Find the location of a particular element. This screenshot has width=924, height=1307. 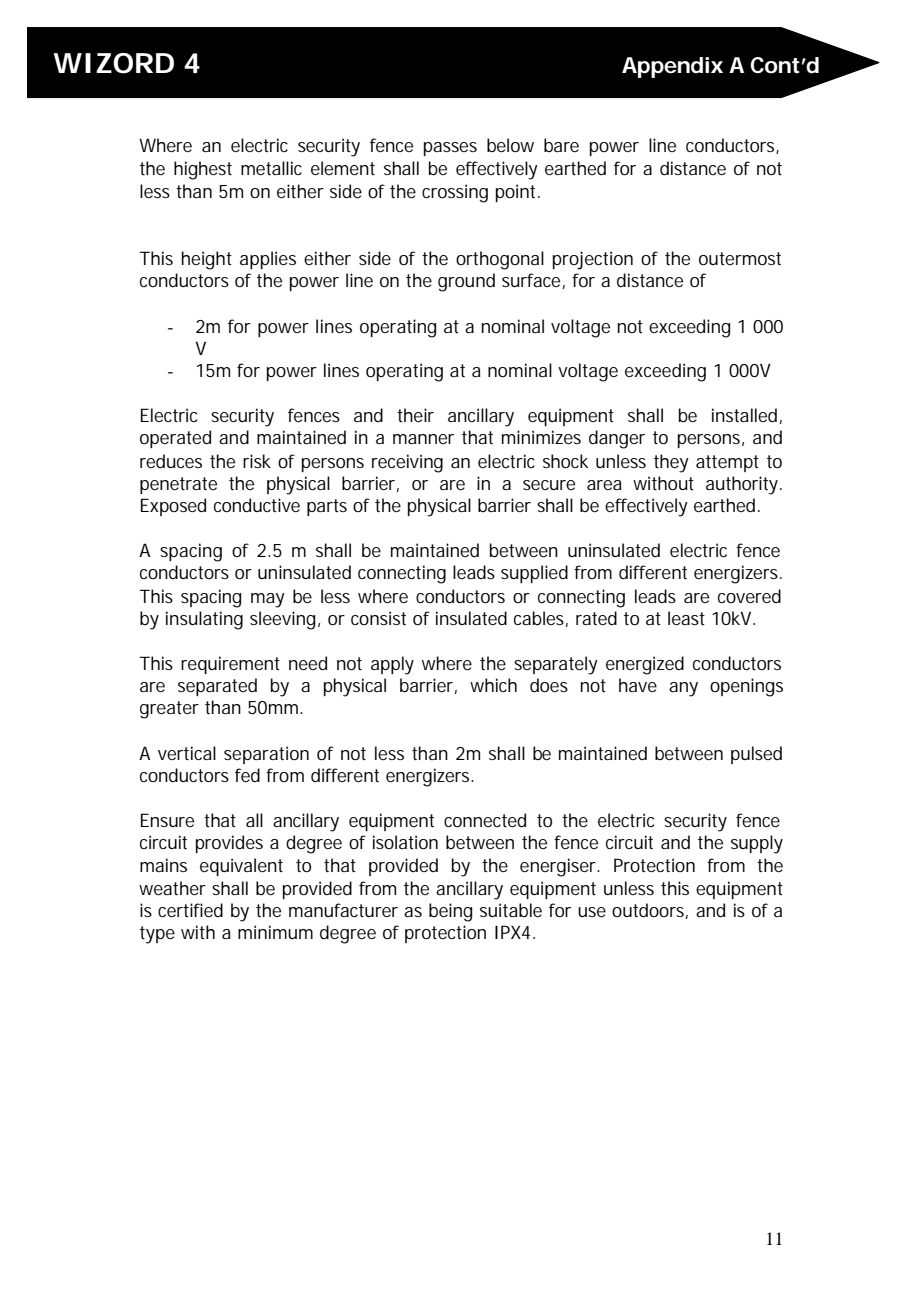

Appendix is located at coordinates (672, 67).
